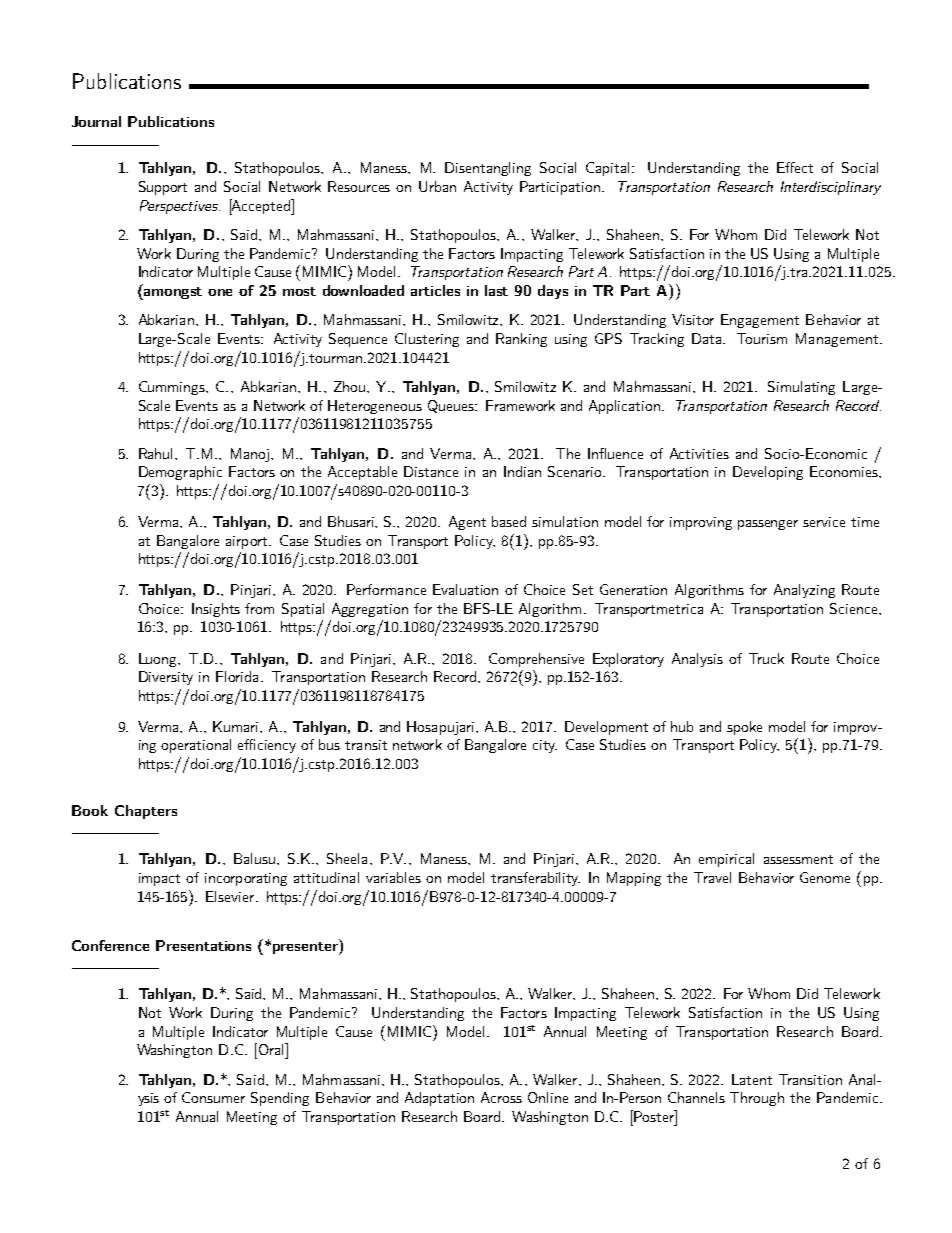 This screenshot has width=952, height=1233. I want to click on city, so click(545, 746).
